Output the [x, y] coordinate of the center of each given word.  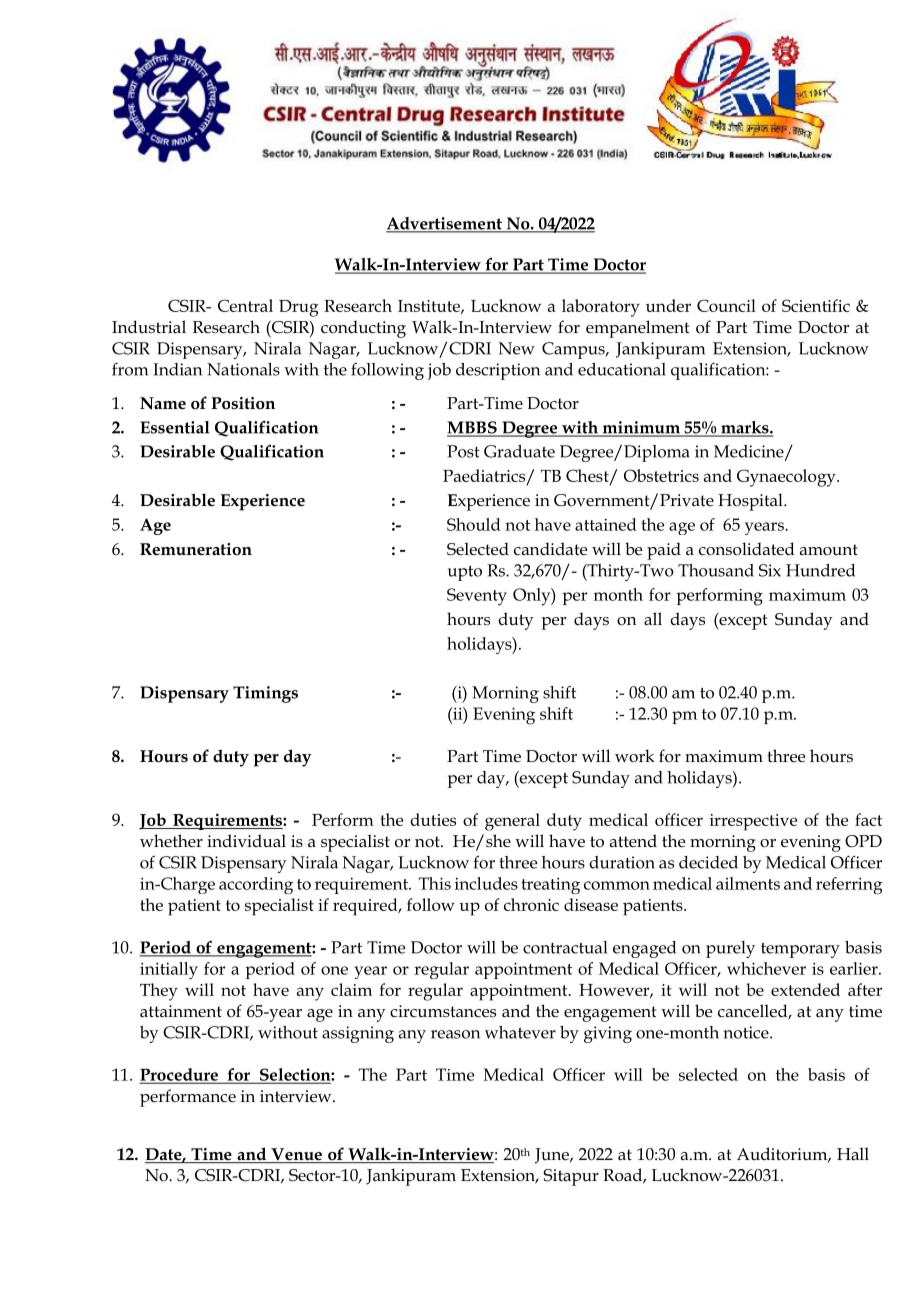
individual [246, 841]
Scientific [816, 305]
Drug [299, 308]
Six [770, 570]
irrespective [753, 822]
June [553, 1156]
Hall [853, 1153]
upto [465, 573]
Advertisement [445, 224]
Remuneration [196, 549]
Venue [296, 1155]
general [512, 822]
